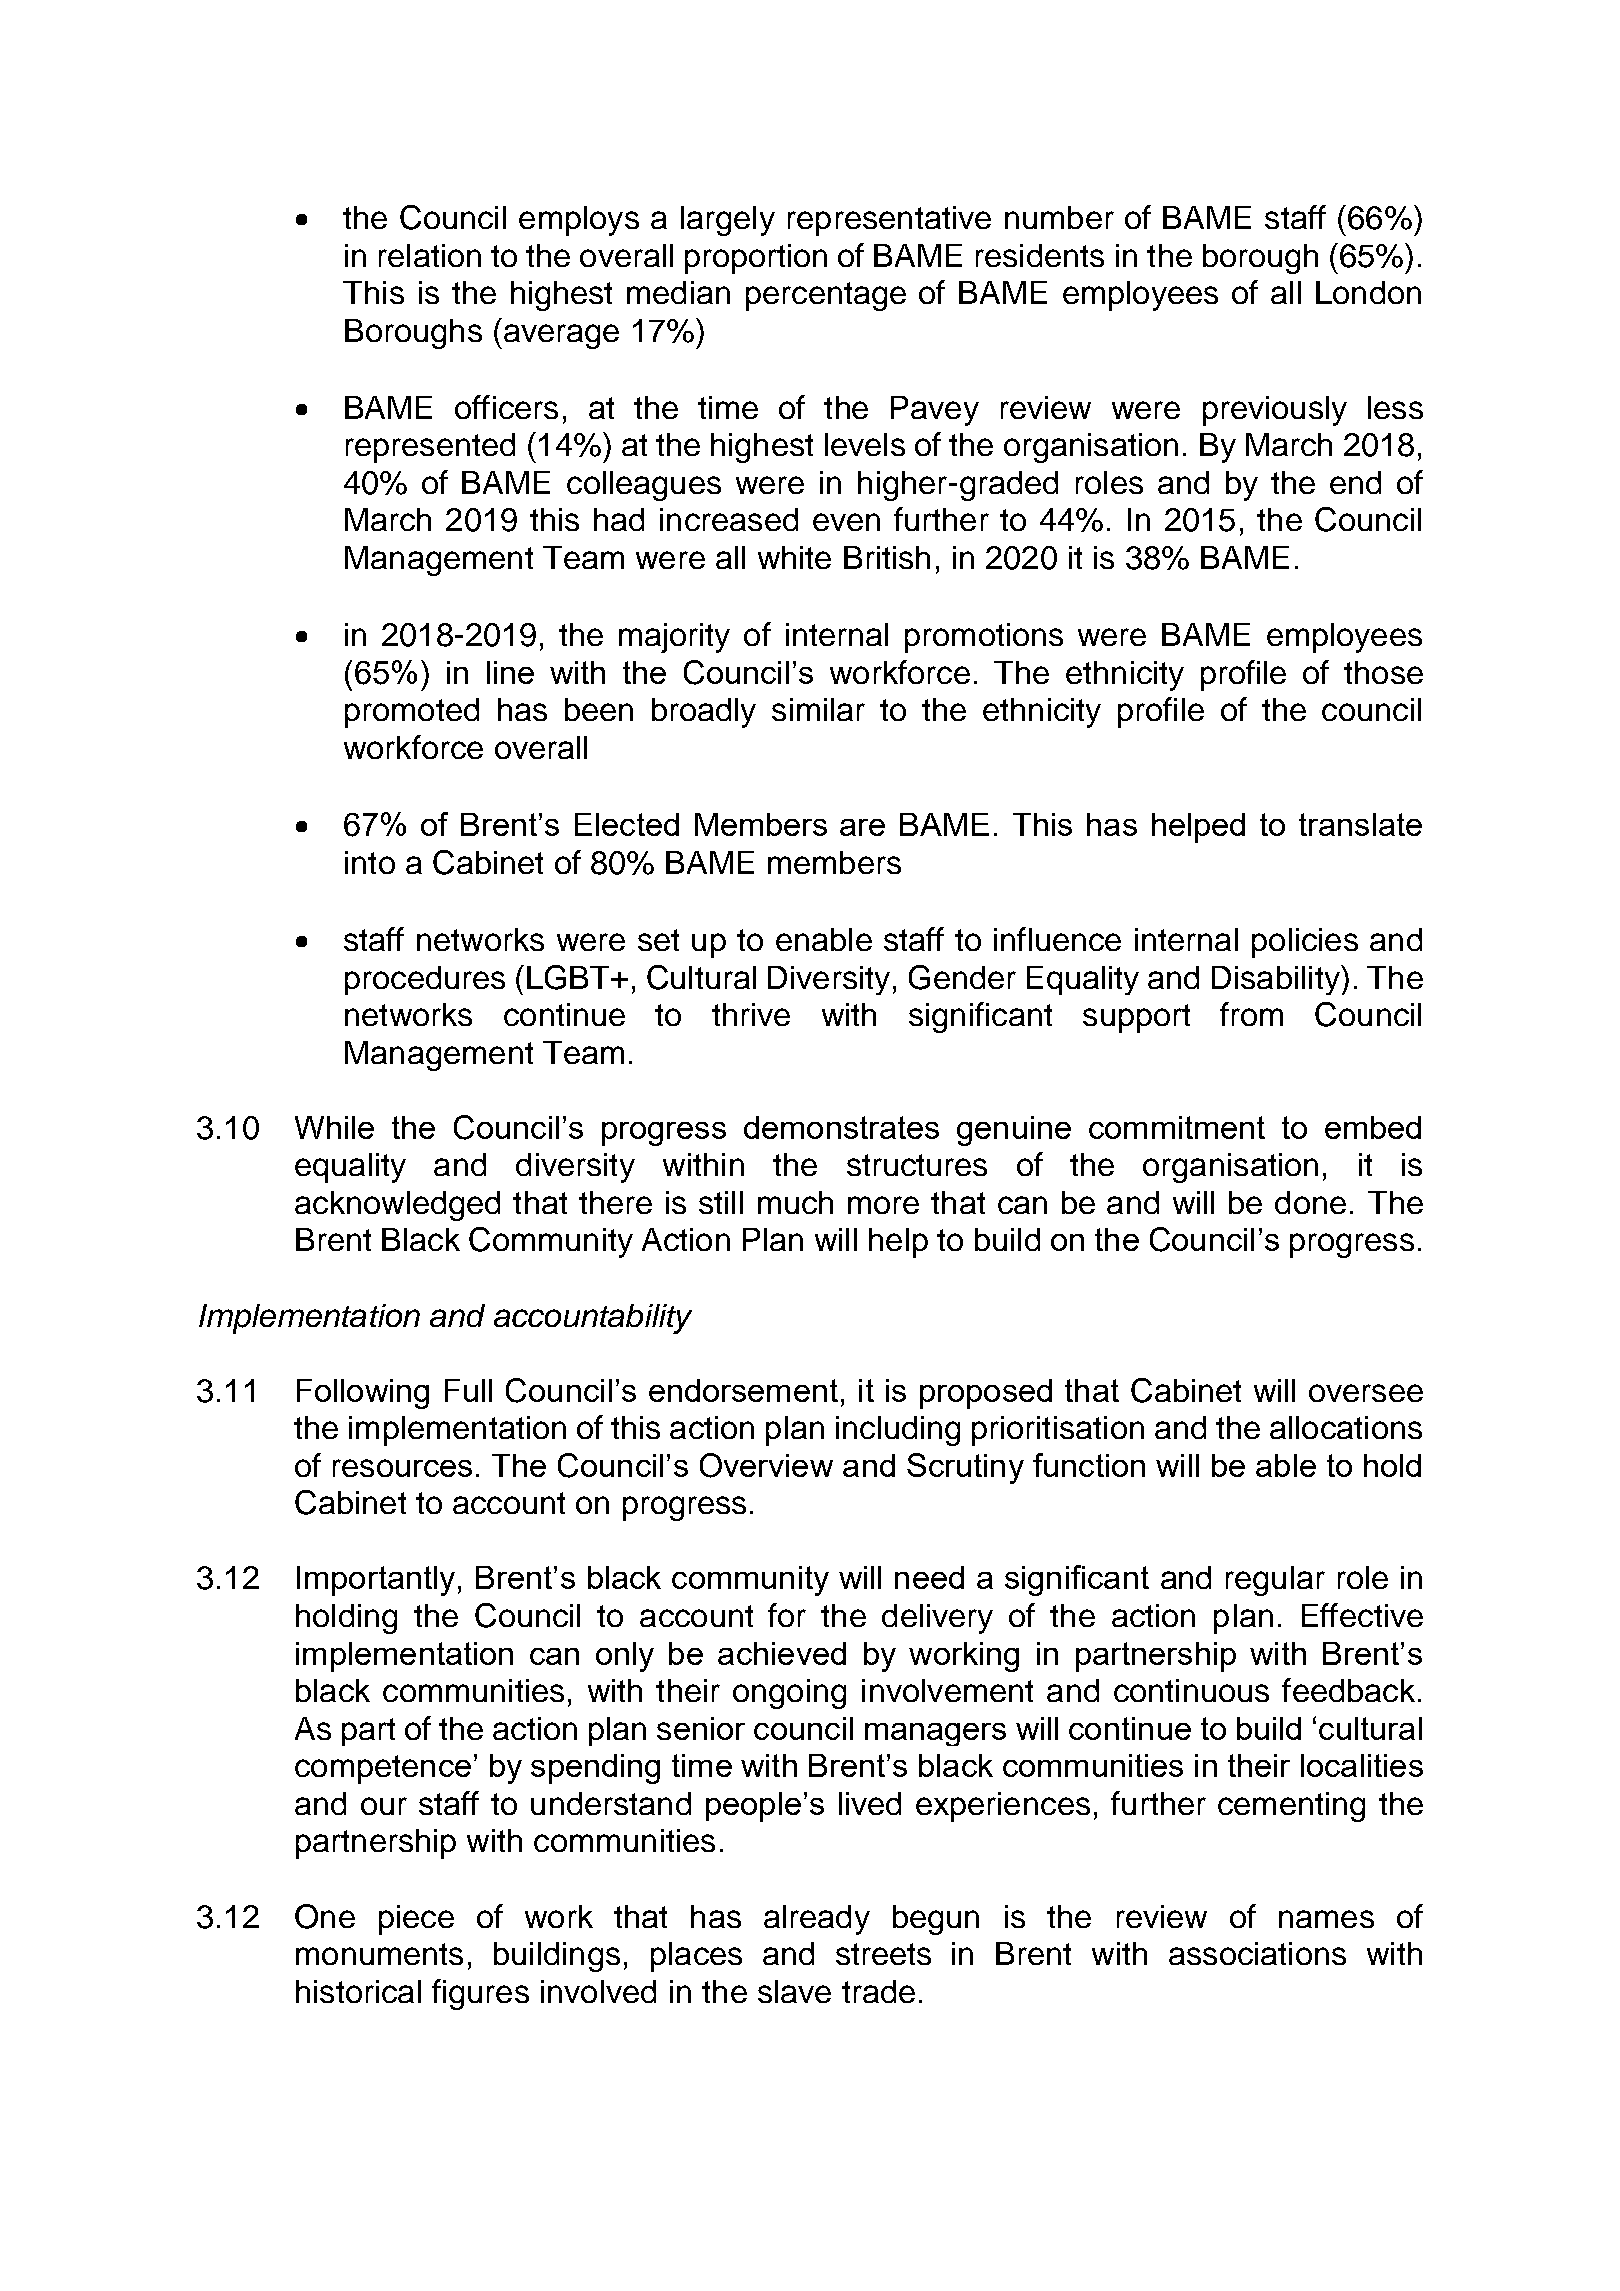 Image resolution: width=1620 pixels, height=2291 pixels. I want to click on London, so click(1368, 292).
